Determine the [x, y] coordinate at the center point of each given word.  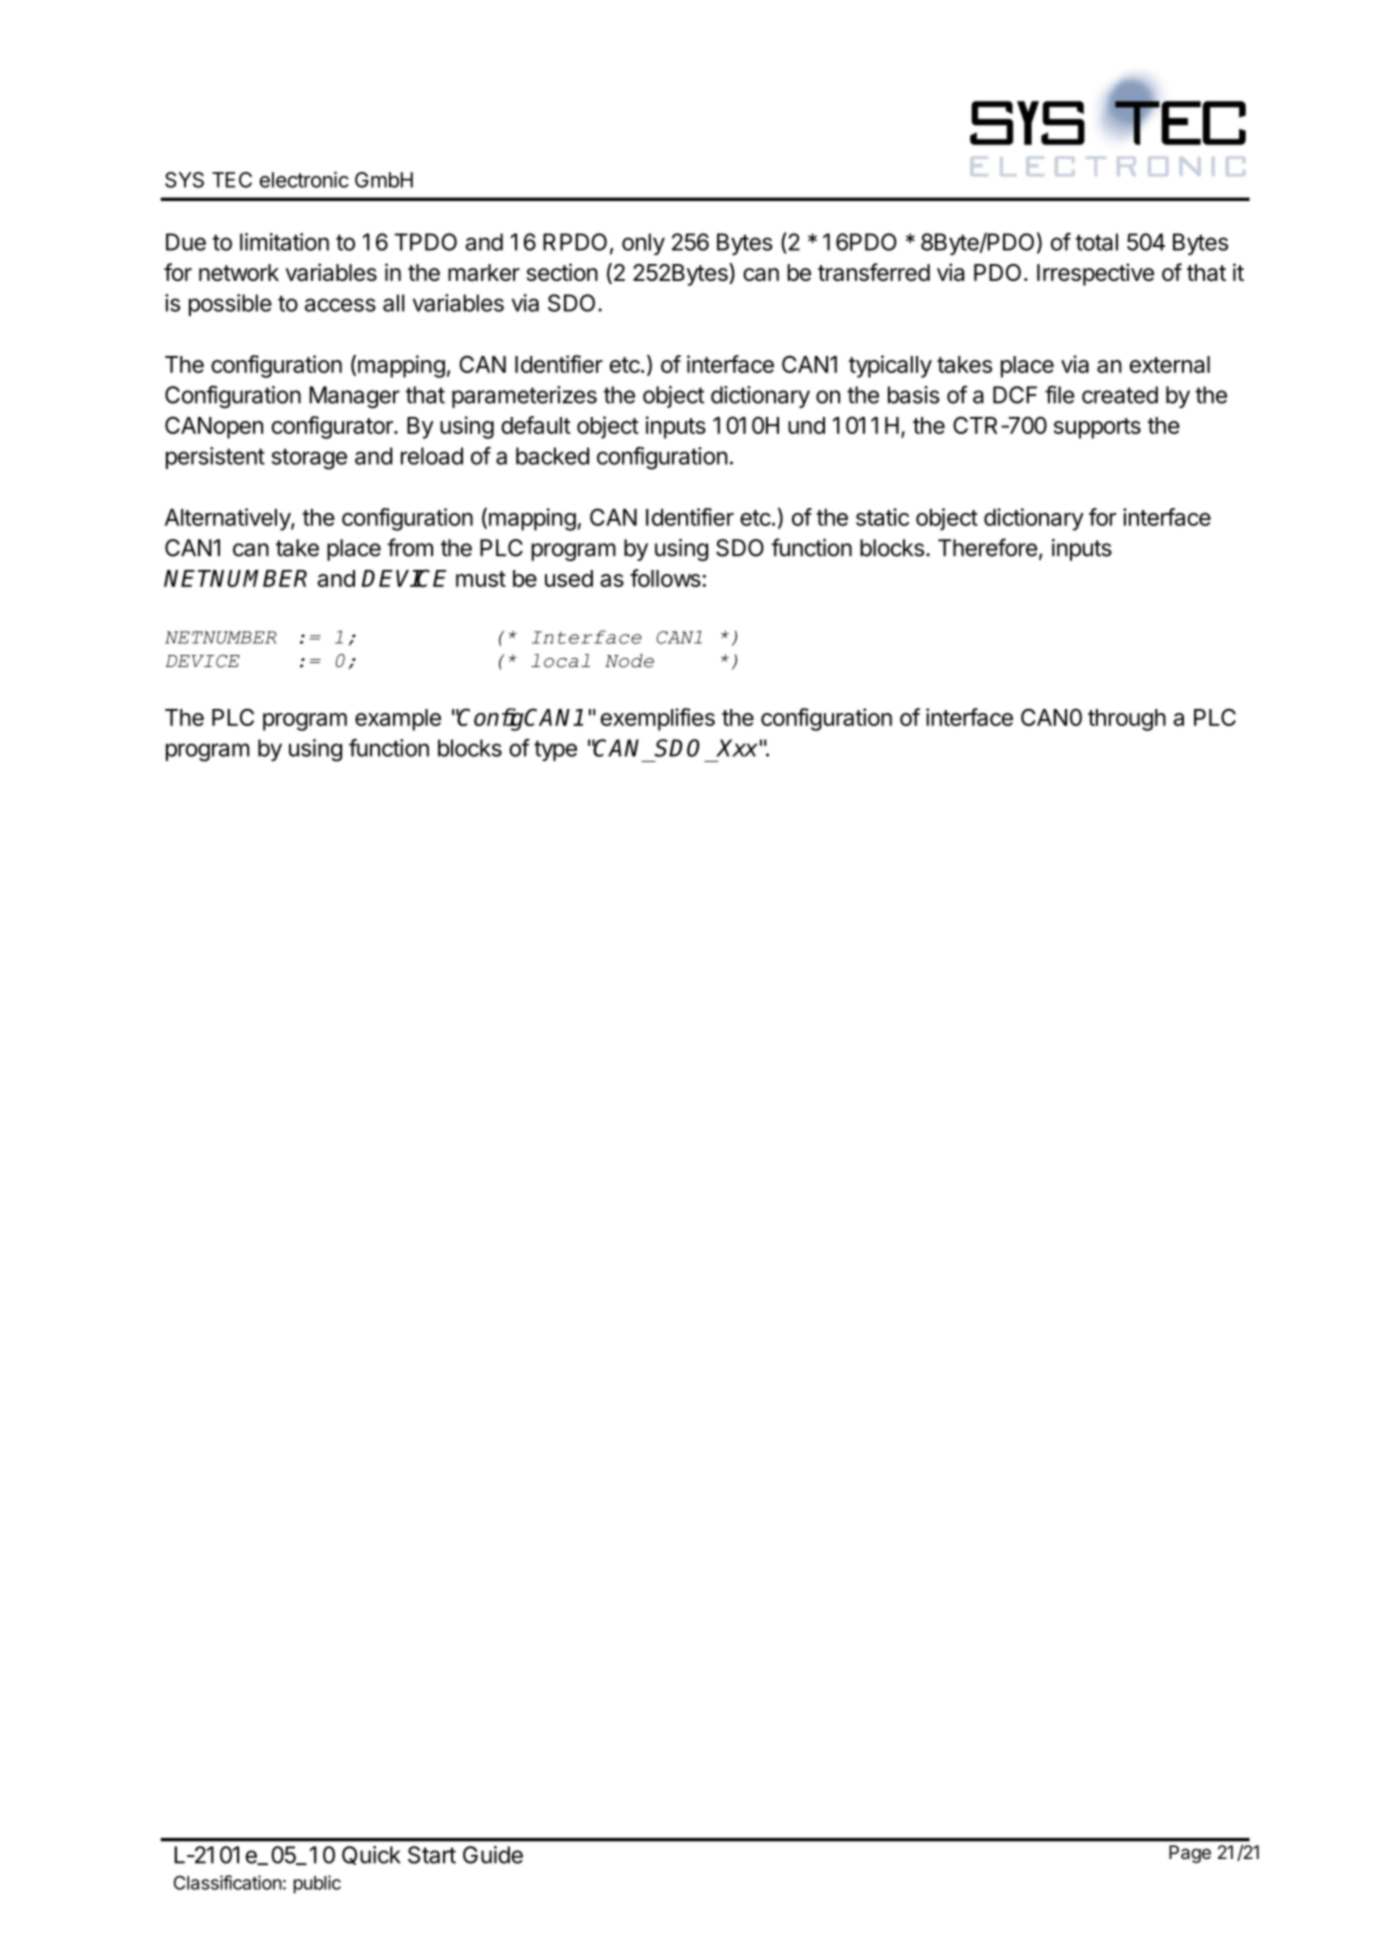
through [1127, 720]
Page [1190, 1854]
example [398, 720]
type [555, 751]
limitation [284, 242]
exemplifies [658, 719]
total [1097, 242]
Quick [371, 1855]
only [643, 244]
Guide [493, 1855]
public [317, 1884]
